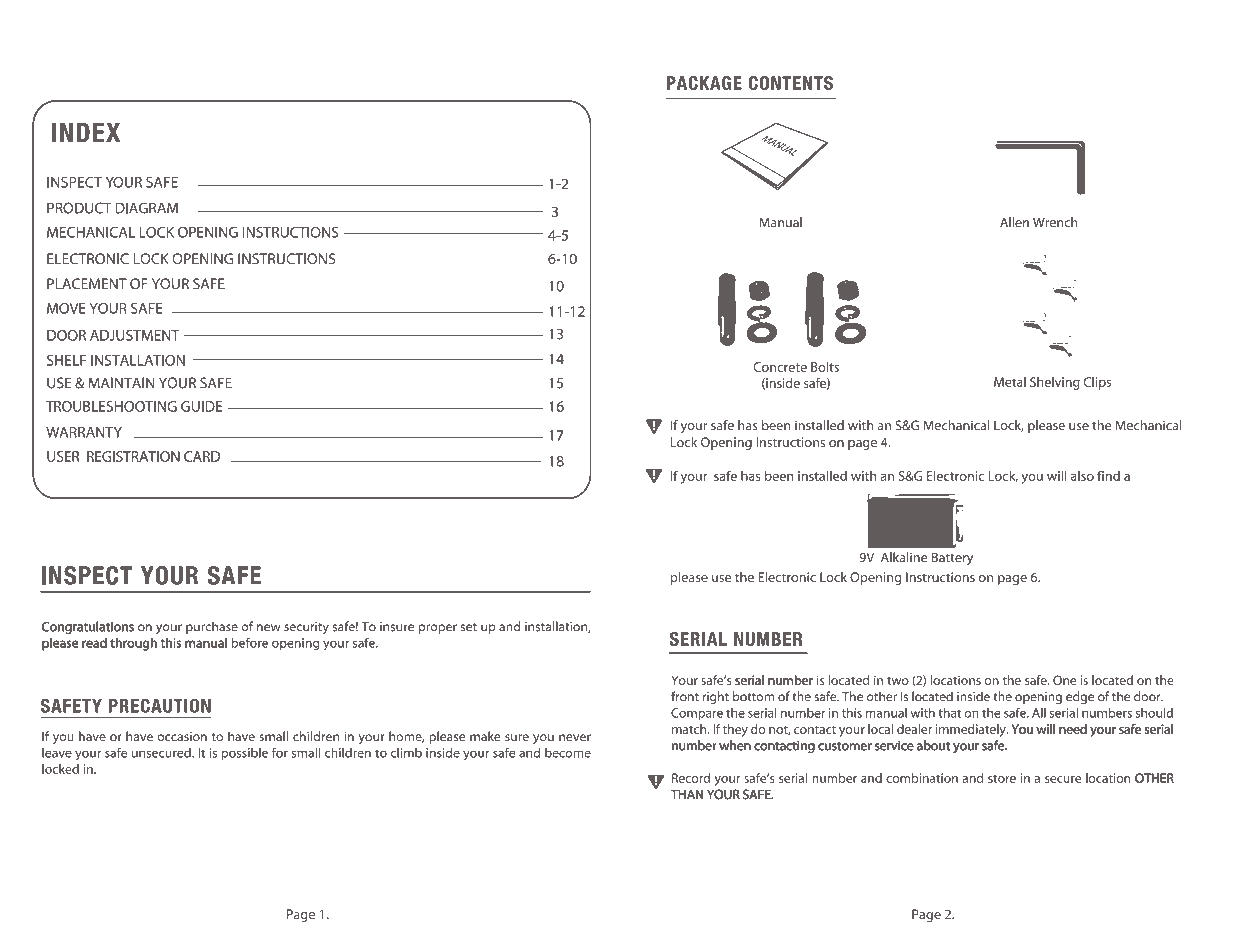 The height and width of the screenshot is (952, 1240). Describe the element at coordinates (147, 208) in the screenshot. I see `DIAGRAM` at that location.
